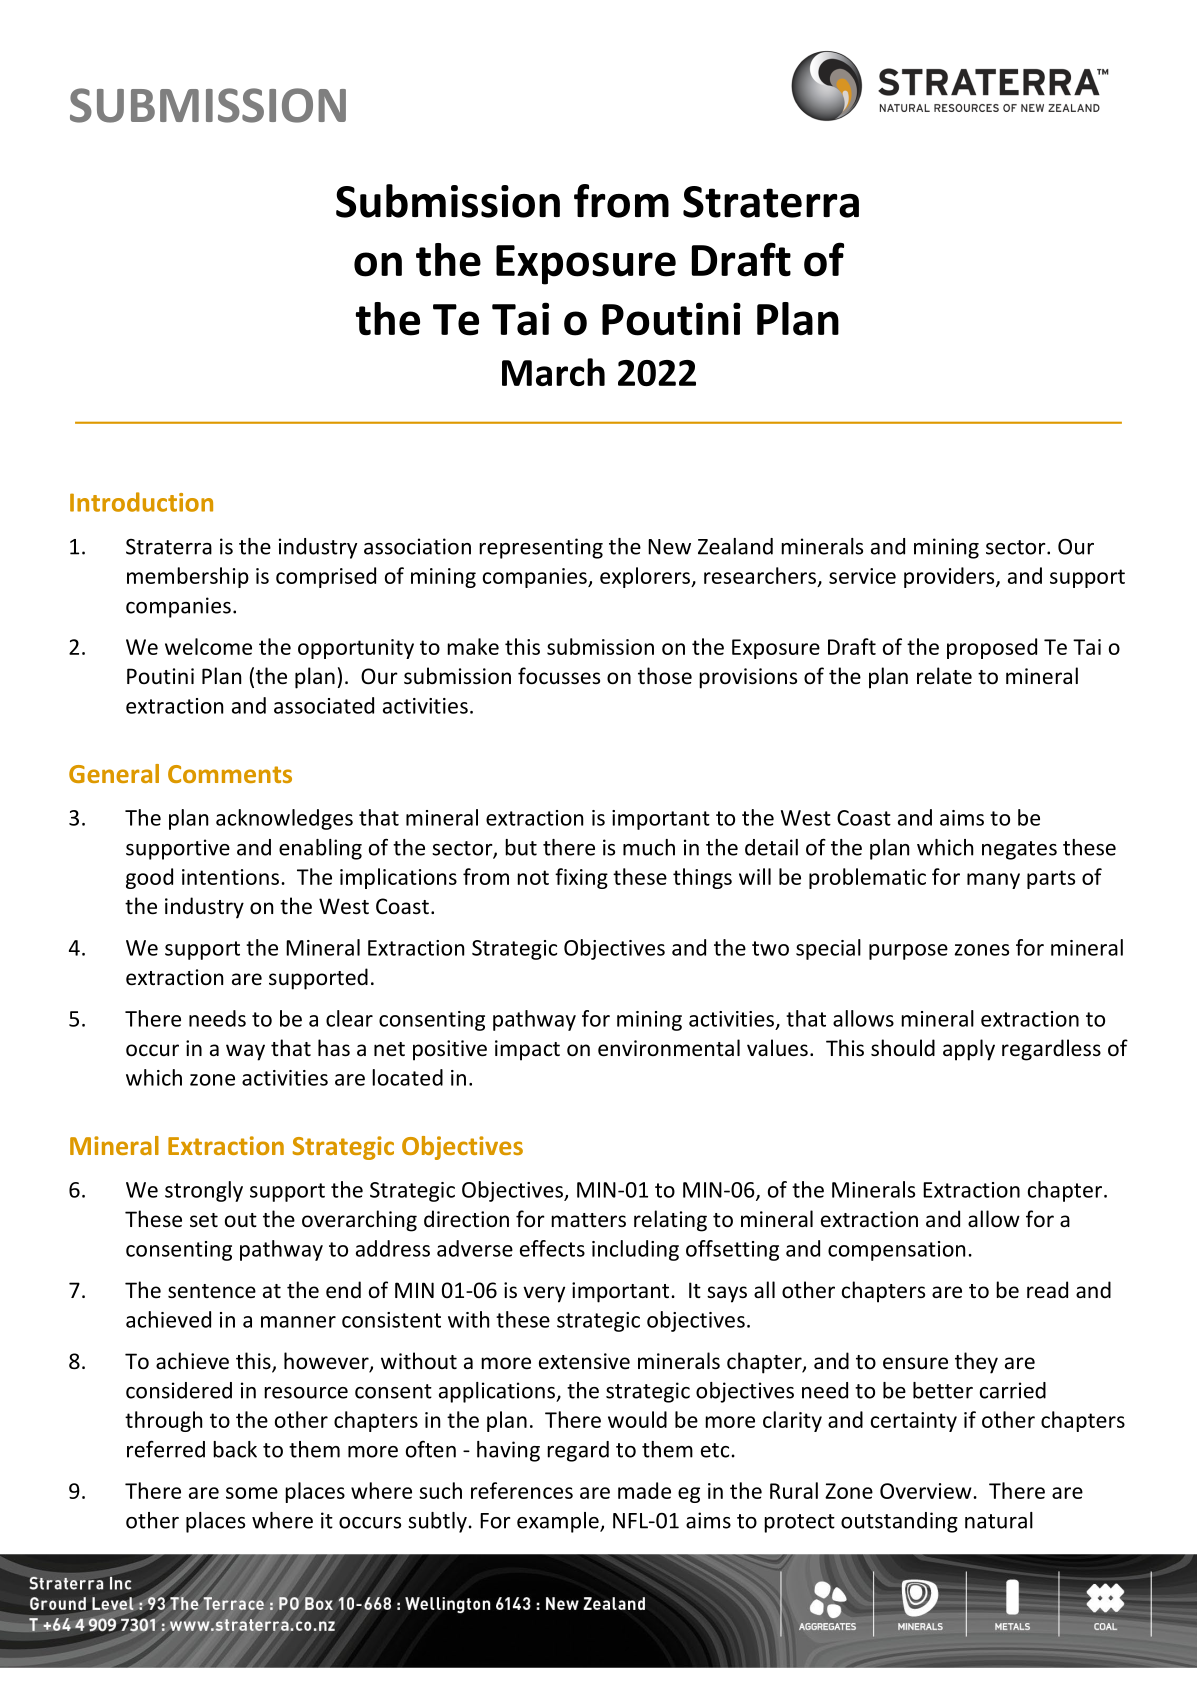 This screenshot has height=1693, width=1197. Describe the element at coordinates (204, 1191) in the screenshot. I see `strongly` at that location.
